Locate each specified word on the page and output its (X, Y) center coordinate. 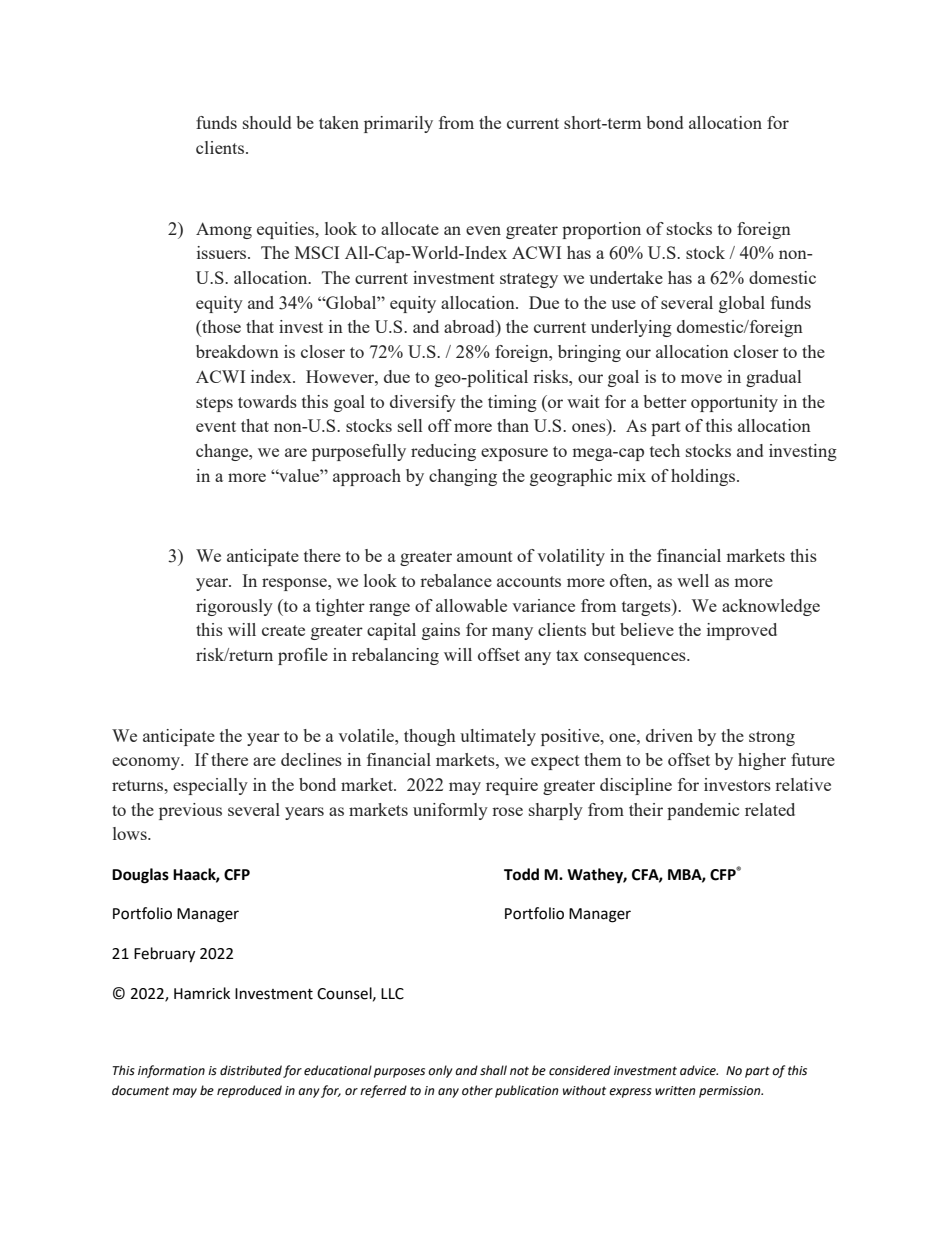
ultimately (498, 737)
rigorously (234, 607)
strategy (529, 280)
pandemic (703, 811)
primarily (398, 124)
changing (463, 477)
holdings (703, 477)
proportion (601, 230)
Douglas (140, 876)
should (267, 122)
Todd (521, 874)
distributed (251, 1070)
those (220, 328)
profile (303, 656)
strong (772, 738)
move (701, 378)
